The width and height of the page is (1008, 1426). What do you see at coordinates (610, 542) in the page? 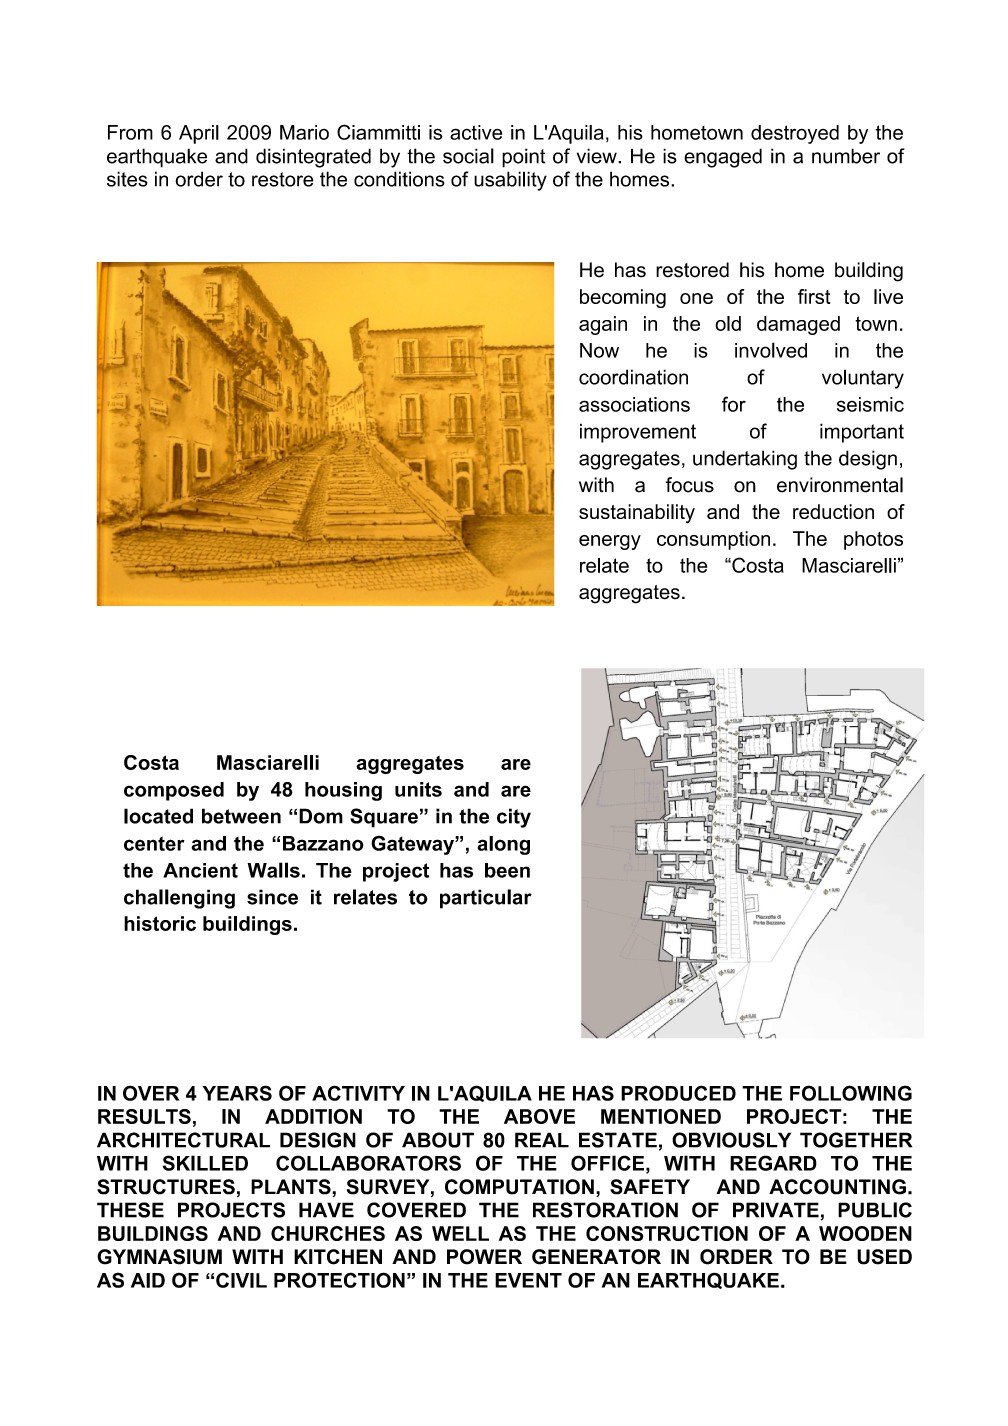
I see `energy` at bounding box center [610, 542].
